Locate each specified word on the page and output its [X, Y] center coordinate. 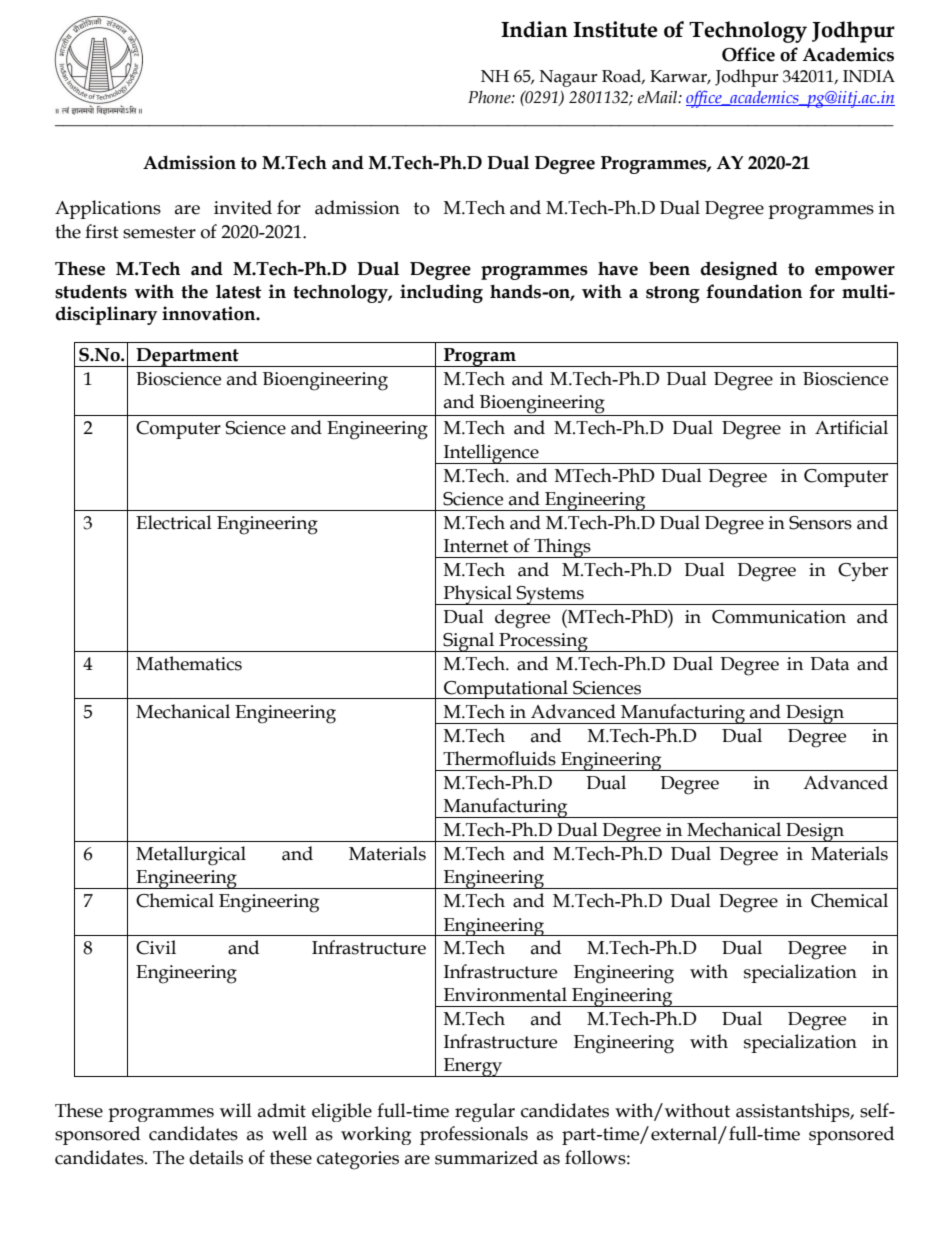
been [669, 268]
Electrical [174, 522]
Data [830, 664]
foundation [754, 291]
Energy [473, 1067]
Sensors [820, 523]
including [441, 293]
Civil [156, 947]
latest [239, 291]
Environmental [505, 994]
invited [243, 207]
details [216, 1157]
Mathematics [189, 663]
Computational [506, 689]
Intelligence [491, 454]
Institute [615, 29]
